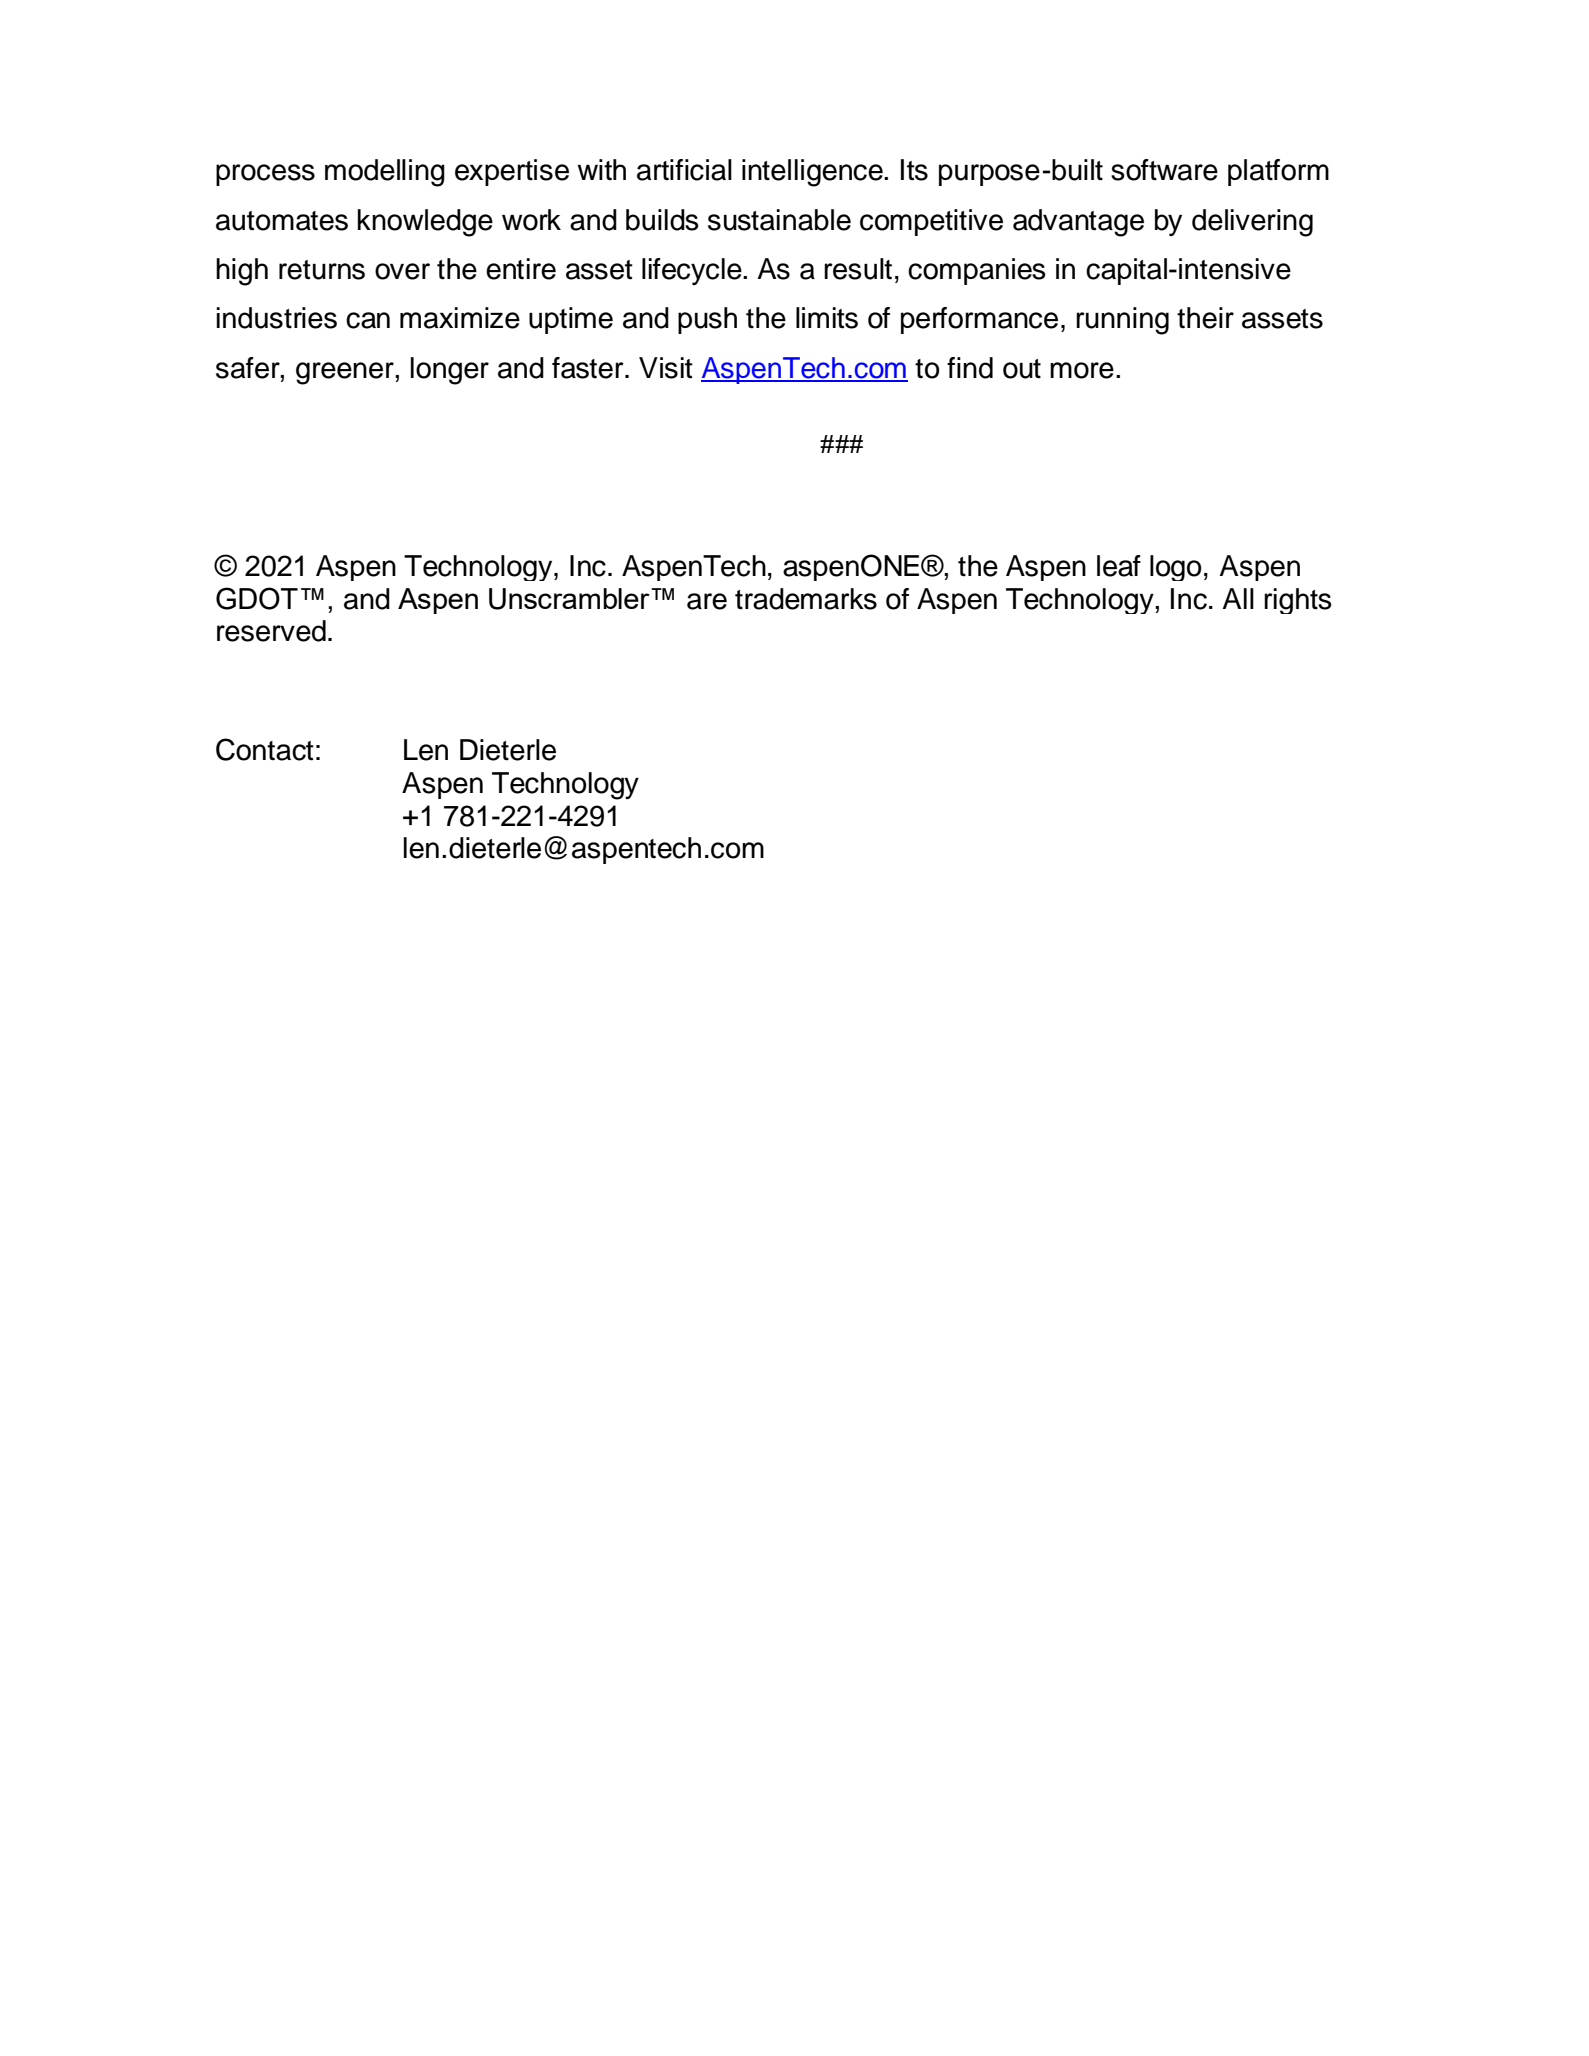  I want to click on logo, so click(1176, 568).
